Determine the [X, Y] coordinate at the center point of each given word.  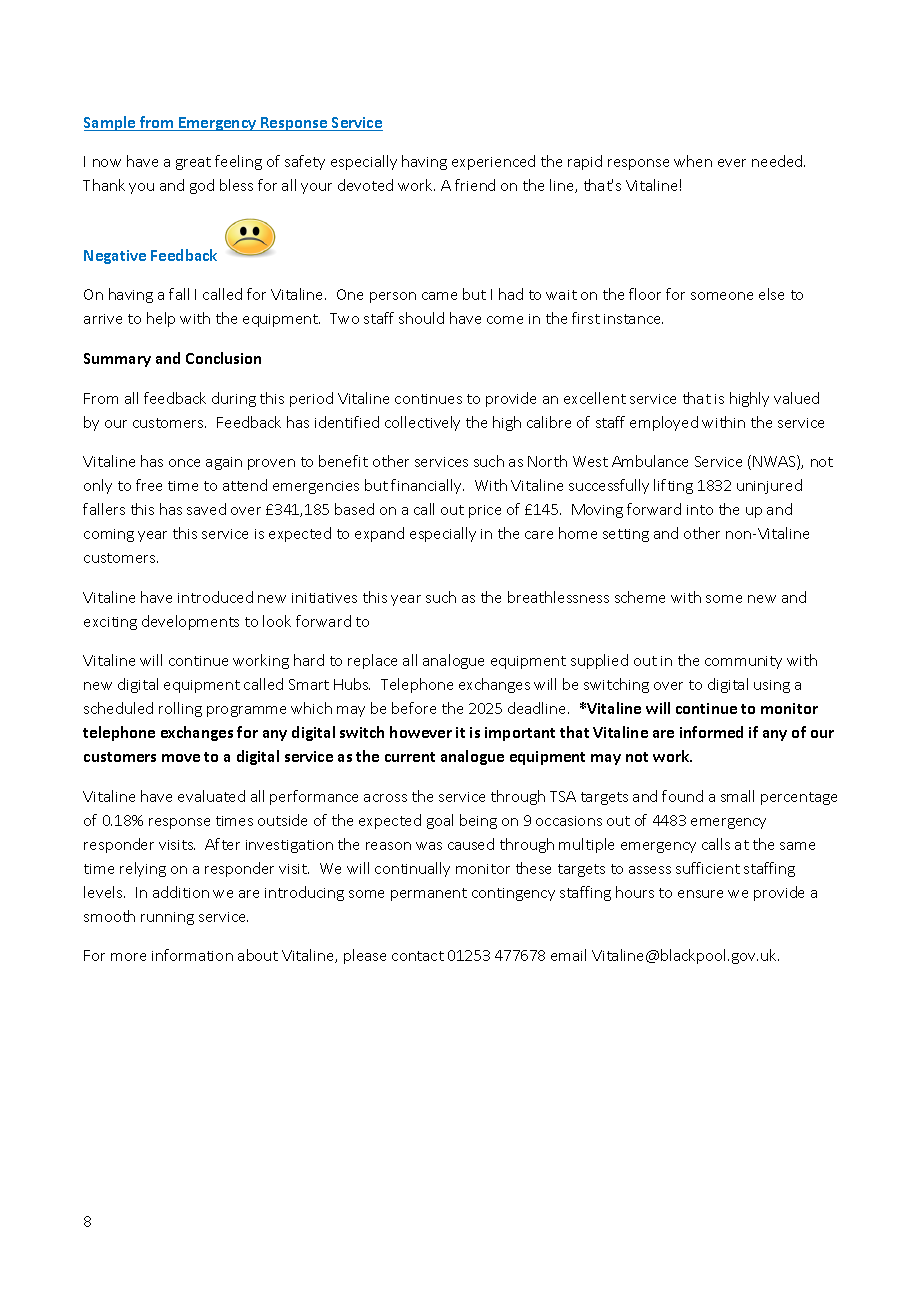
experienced [493, 162]
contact [418, 956]
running [167, 918]
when [693, 161]
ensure [700, 894]
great [193, 163]
